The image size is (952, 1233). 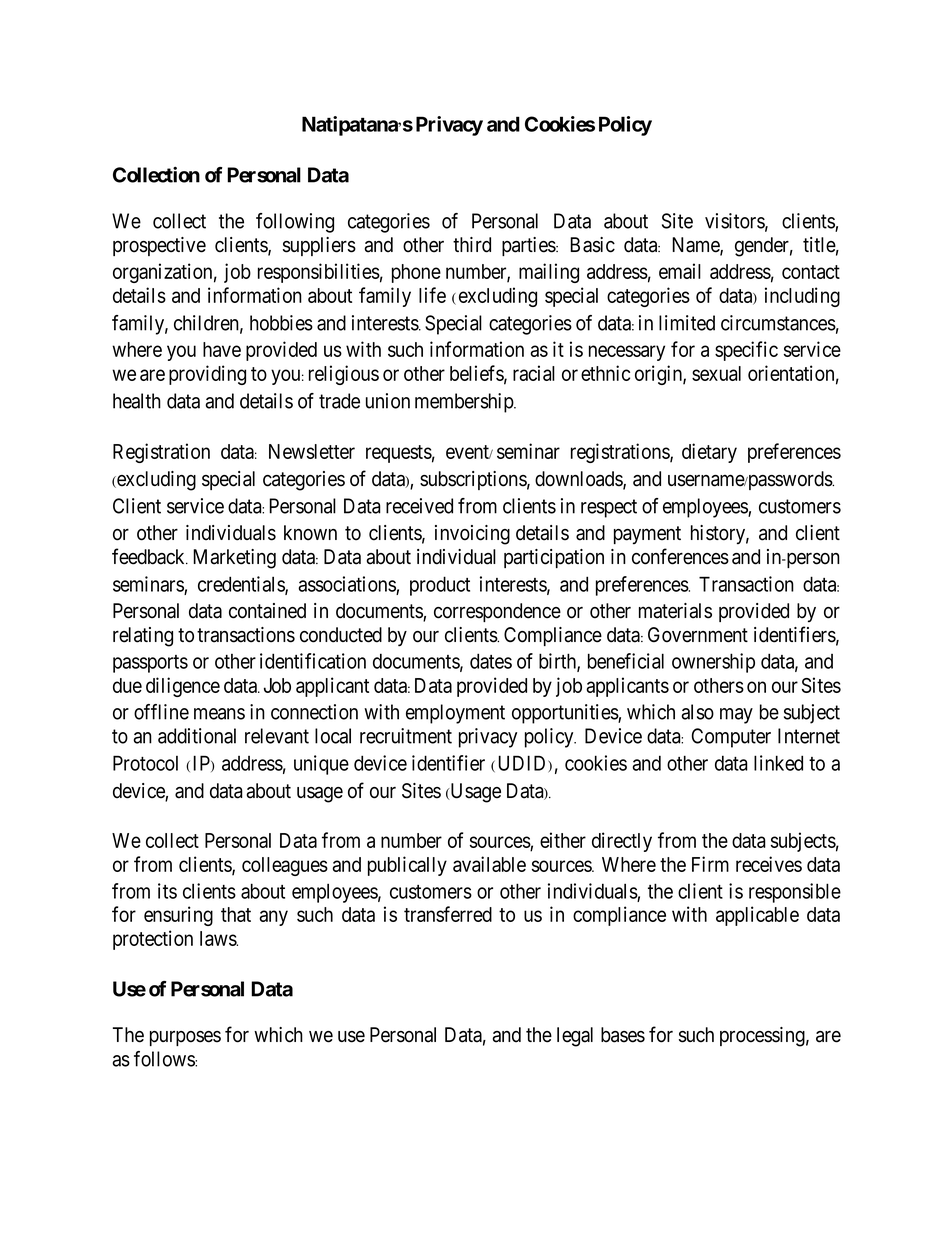 I want to click on third, so click(x=472, y=245).
